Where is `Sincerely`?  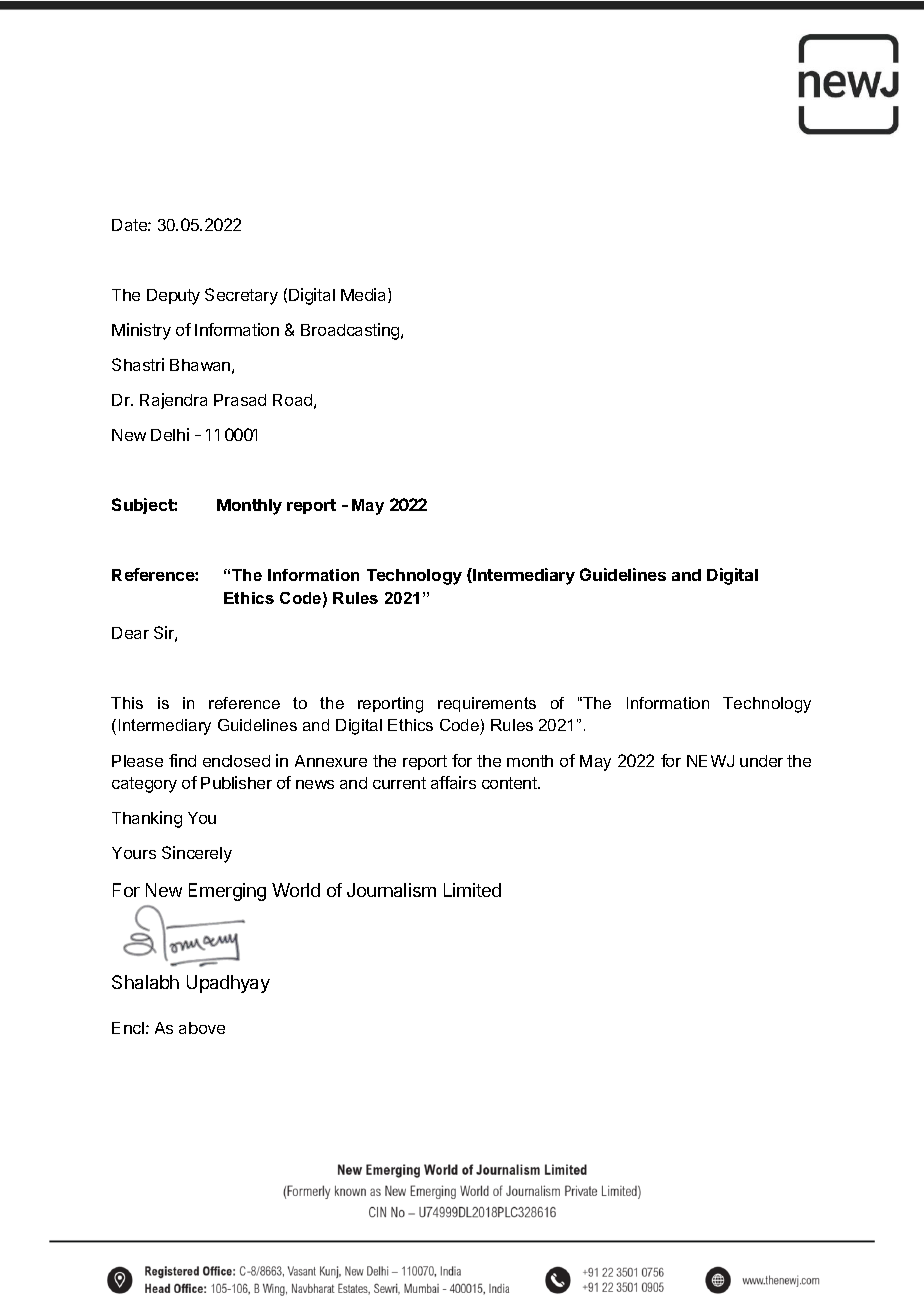 Sincerely is located at coordinates (197, 854).
